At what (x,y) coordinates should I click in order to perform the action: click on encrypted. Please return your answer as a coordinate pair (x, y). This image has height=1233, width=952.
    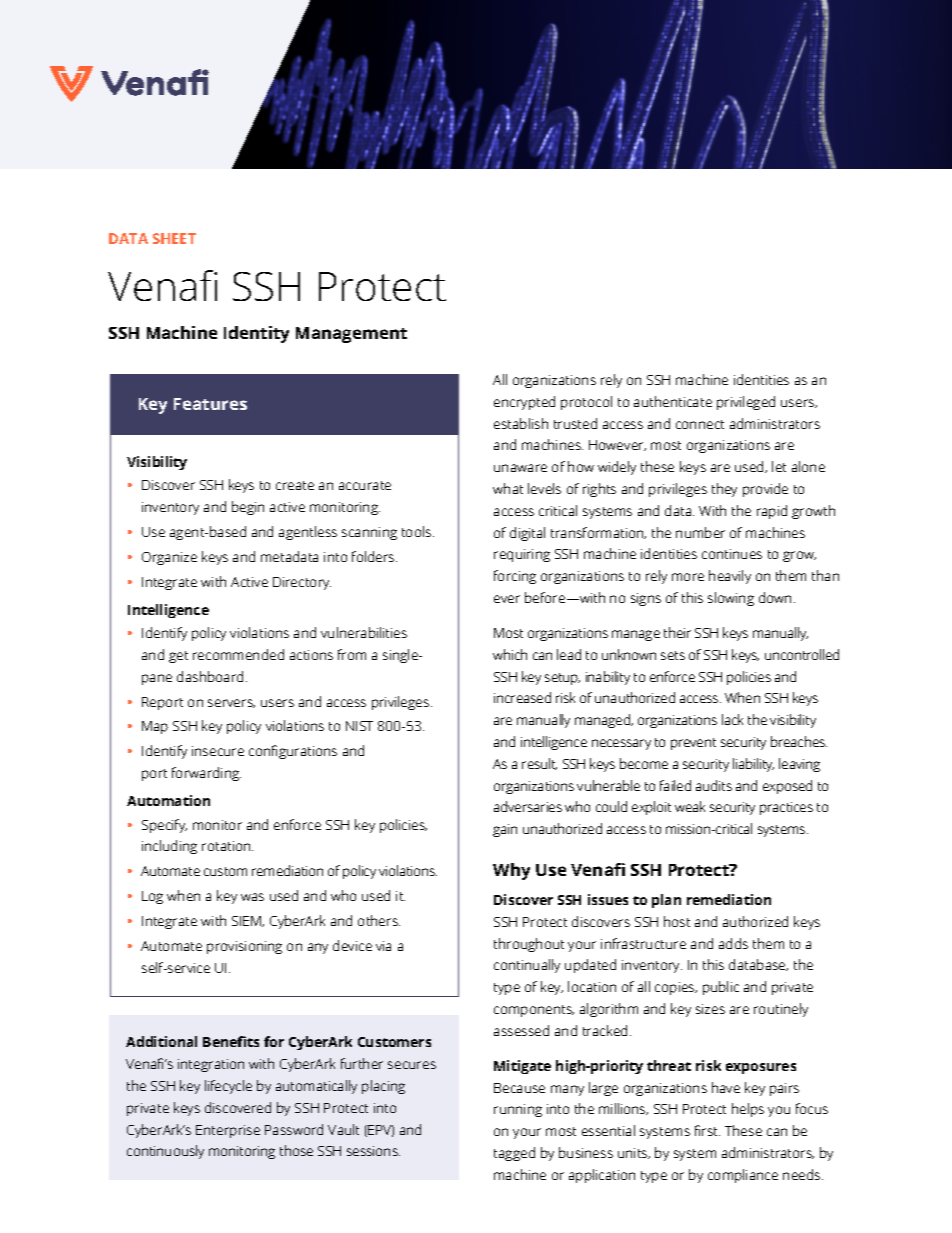
    Looking at the image, I should click on (524, 403).
